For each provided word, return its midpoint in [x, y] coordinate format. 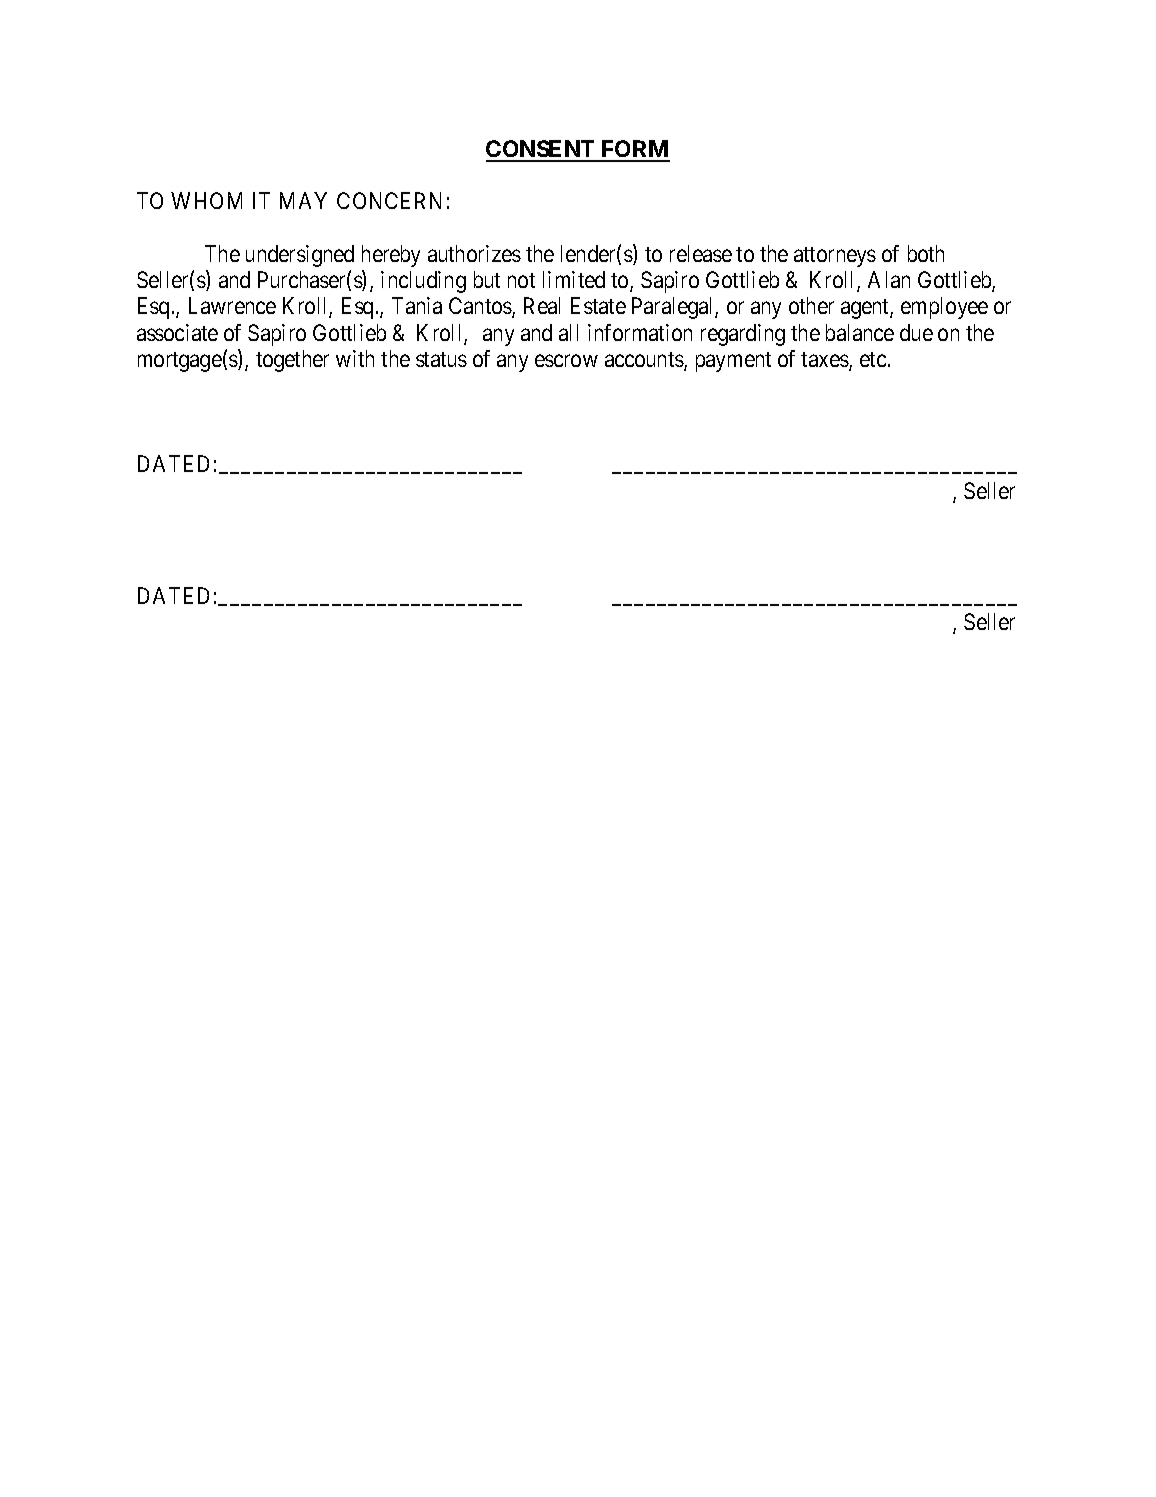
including [423, 282]
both [926, 253]
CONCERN [389, 200]
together [292, 361]
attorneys [835, 257]
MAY [303, 200]
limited [574, 279]
